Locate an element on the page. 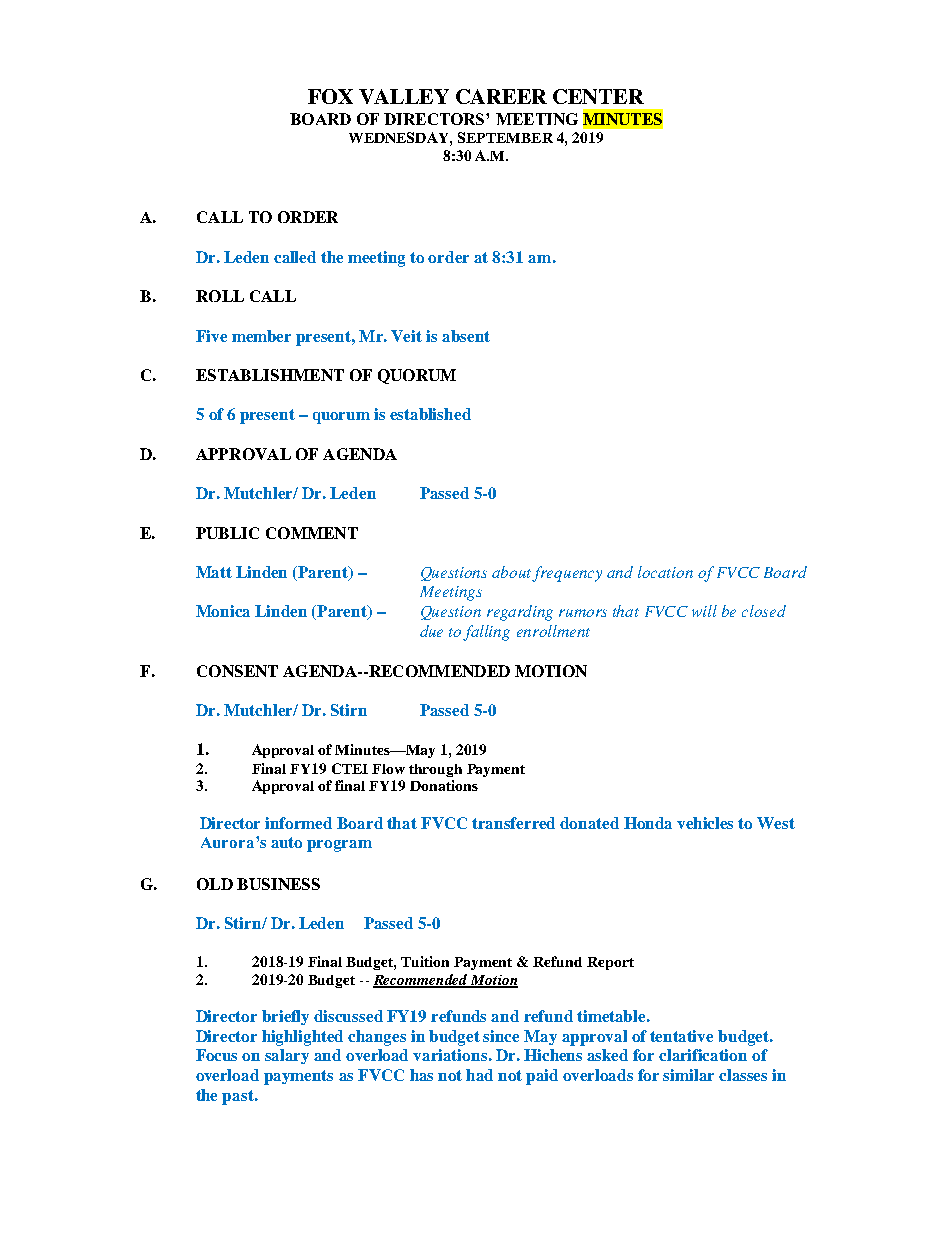 This page has height=1233, width=952. Monica is located at coordinates (223, 611).
